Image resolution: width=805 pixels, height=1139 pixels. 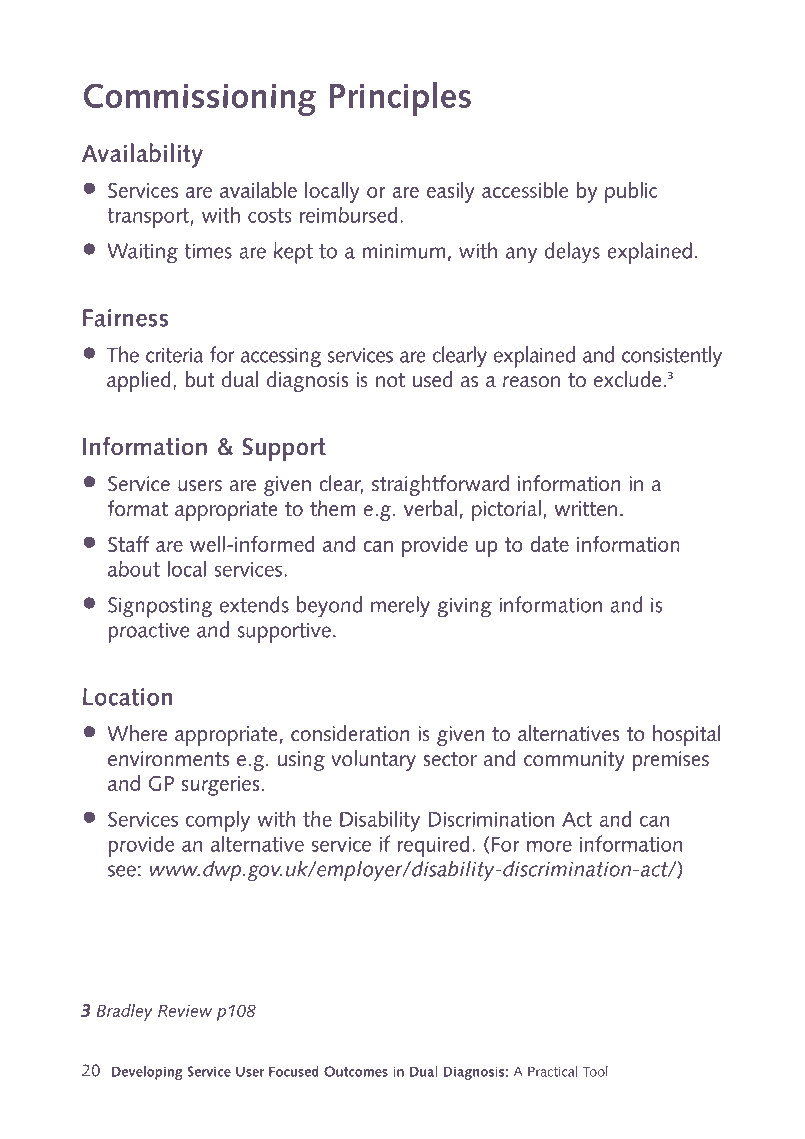 What do you see at coordinates (390, 380) in the document?
I see `not` at bounding box center [390, 380].
